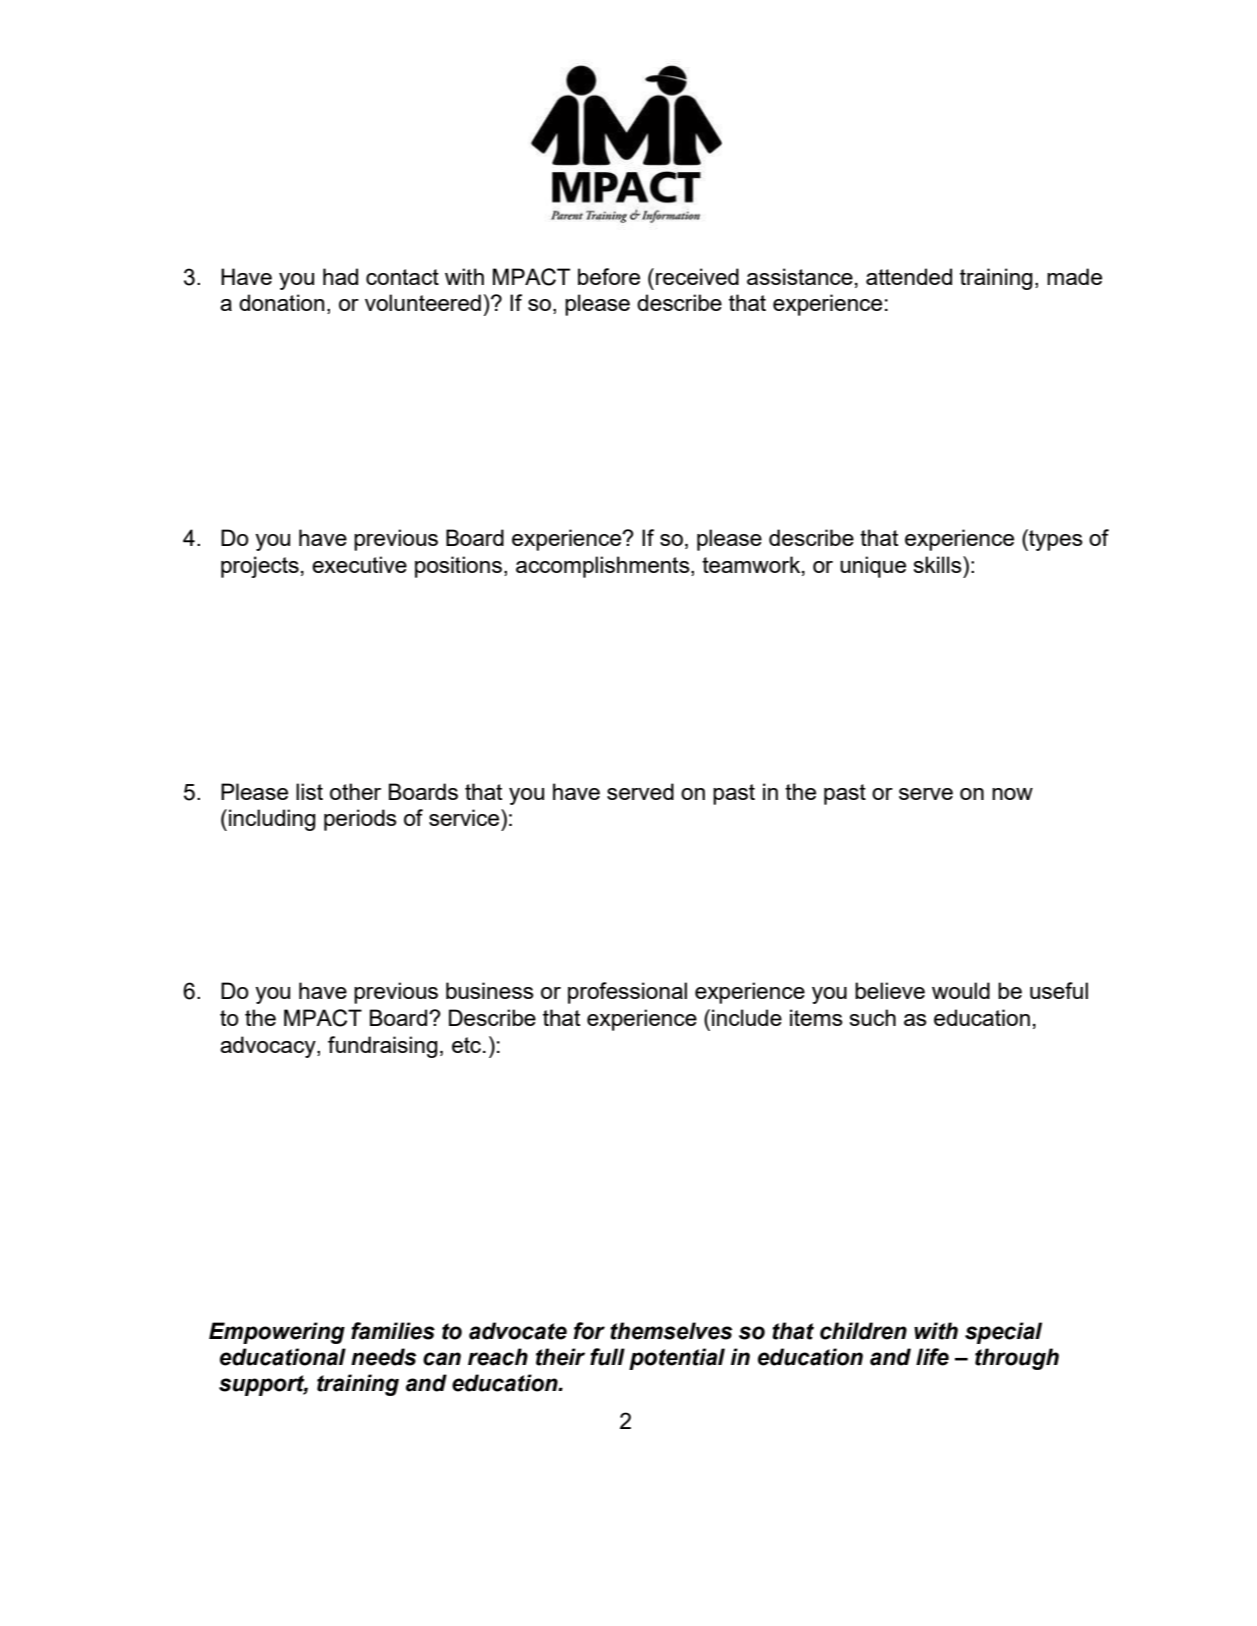  What do you see at coordinates (697, 276) in the image?
I see `received` at bounding box center [697, 276].
